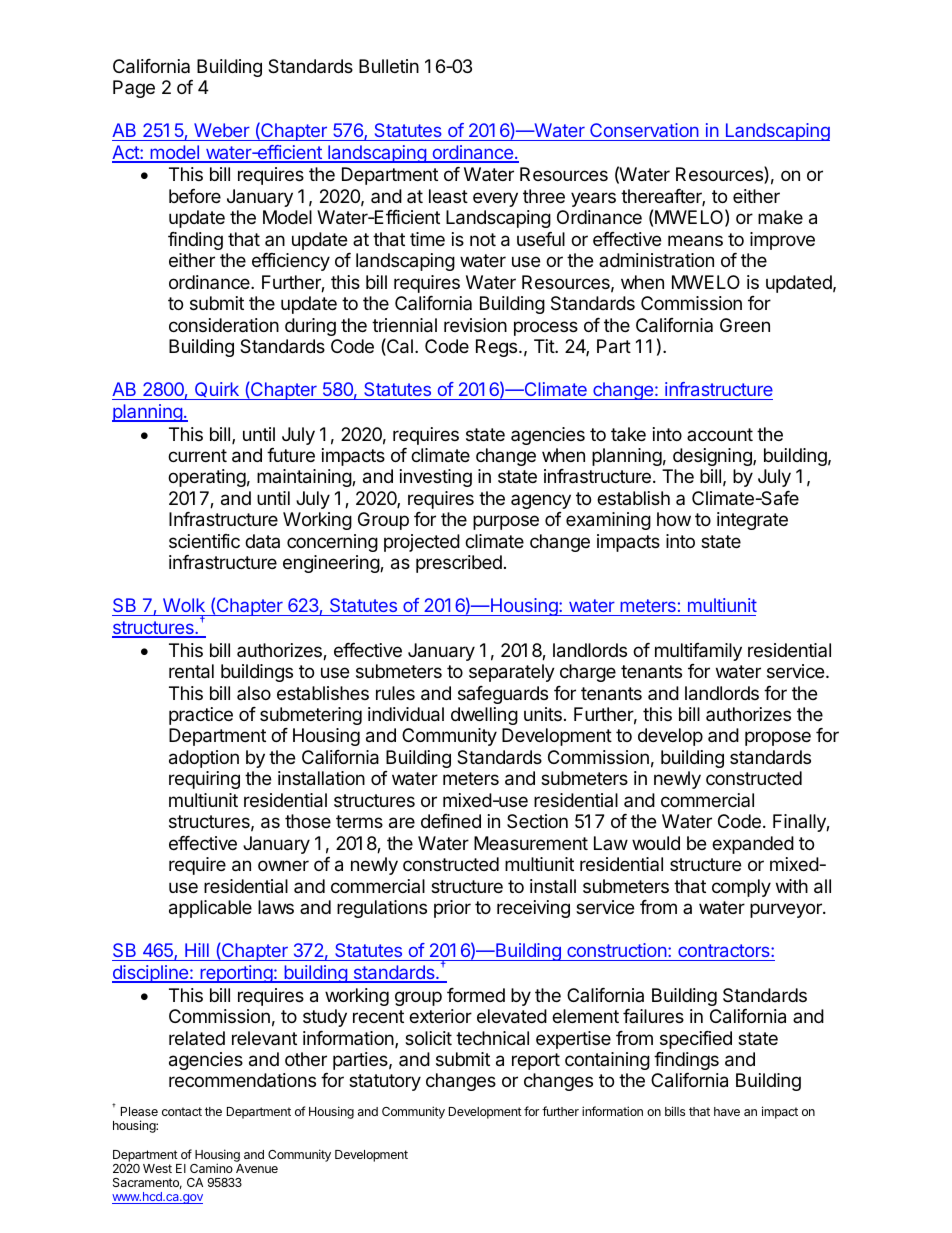  Describe the element at coordinates (459, 564) in the document. I see `prescribed` at that location.
